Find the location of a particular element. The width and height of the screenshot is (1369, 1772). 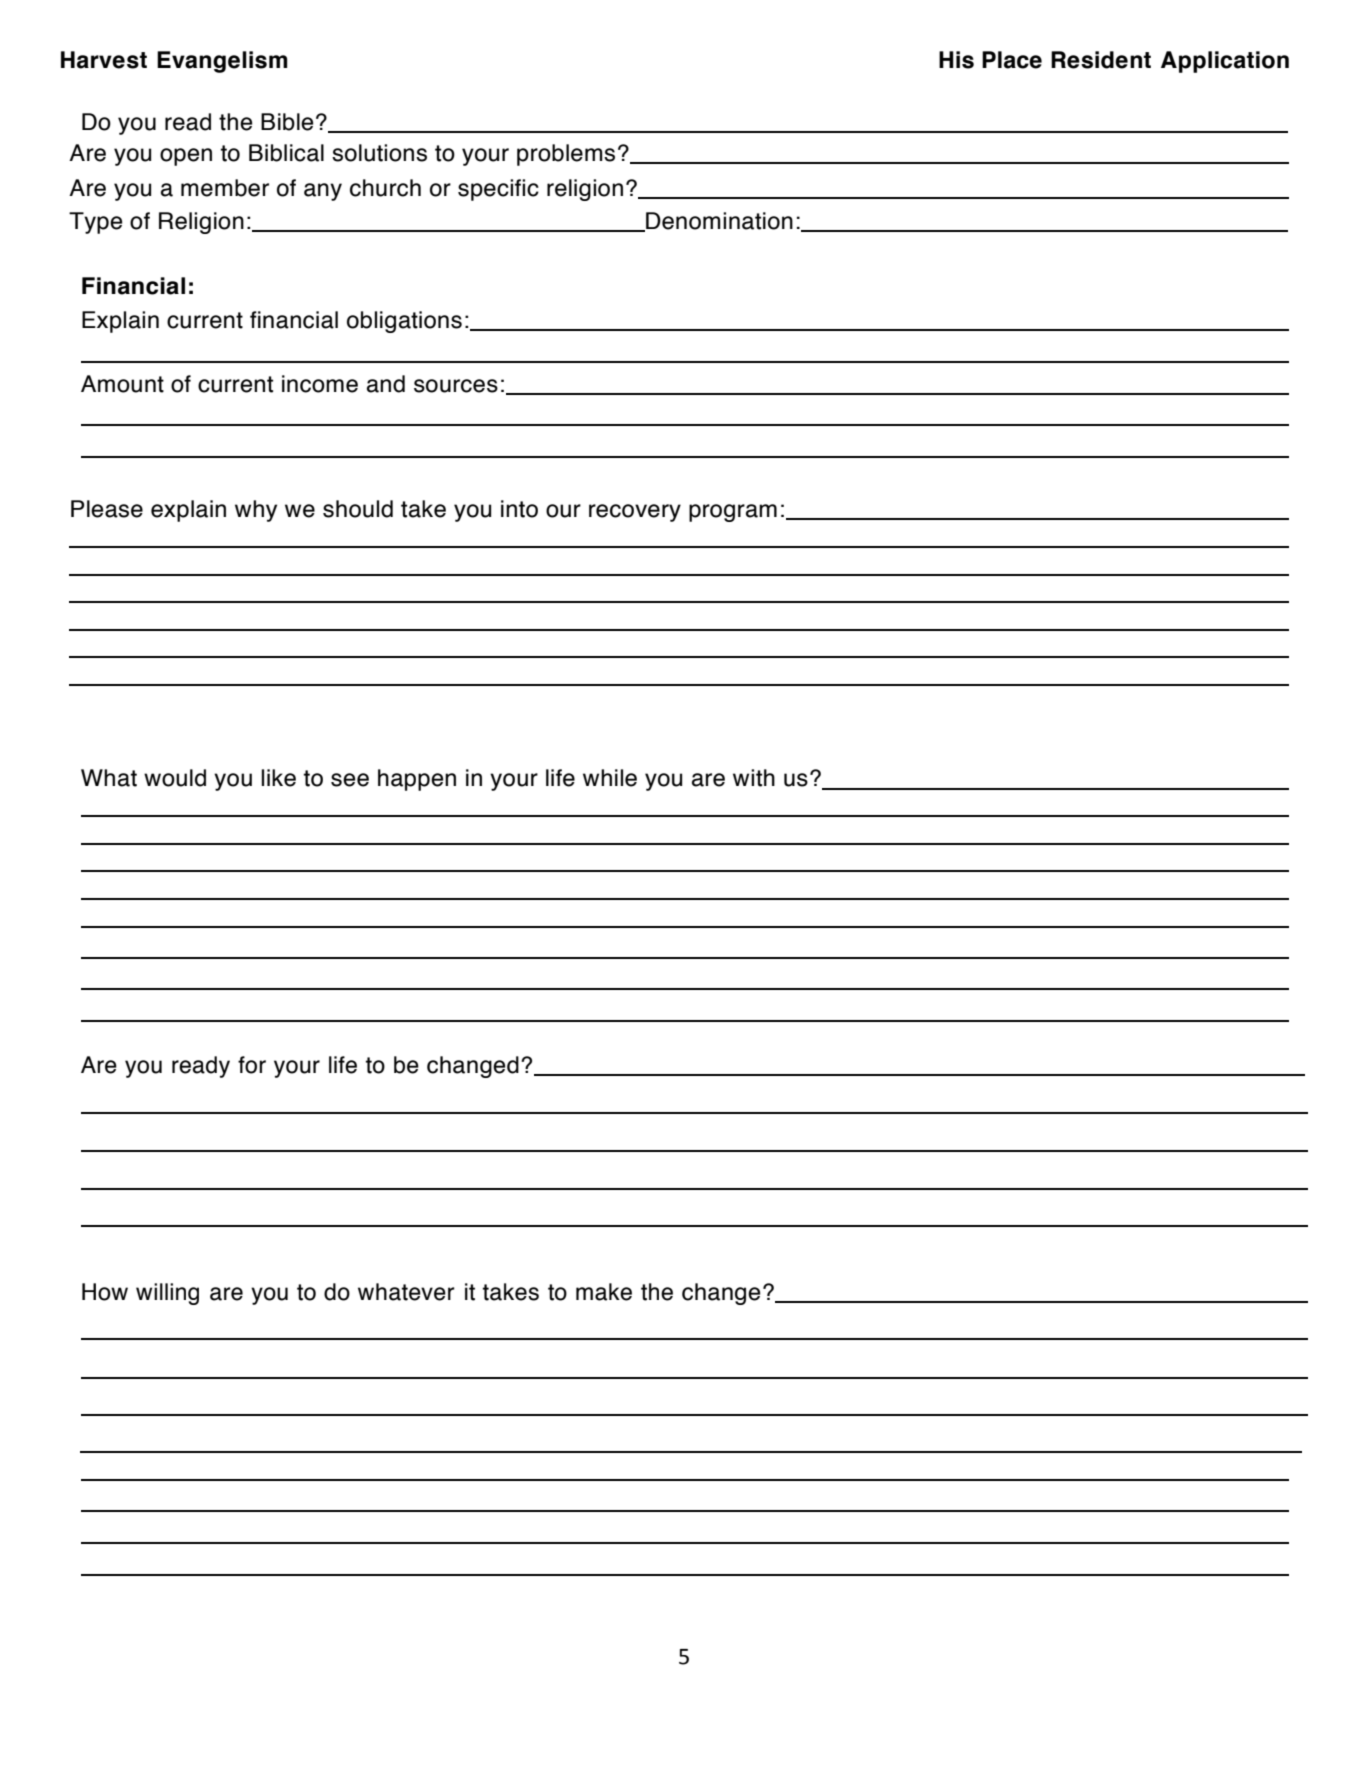

make is located at coordinates (604, 1292).
